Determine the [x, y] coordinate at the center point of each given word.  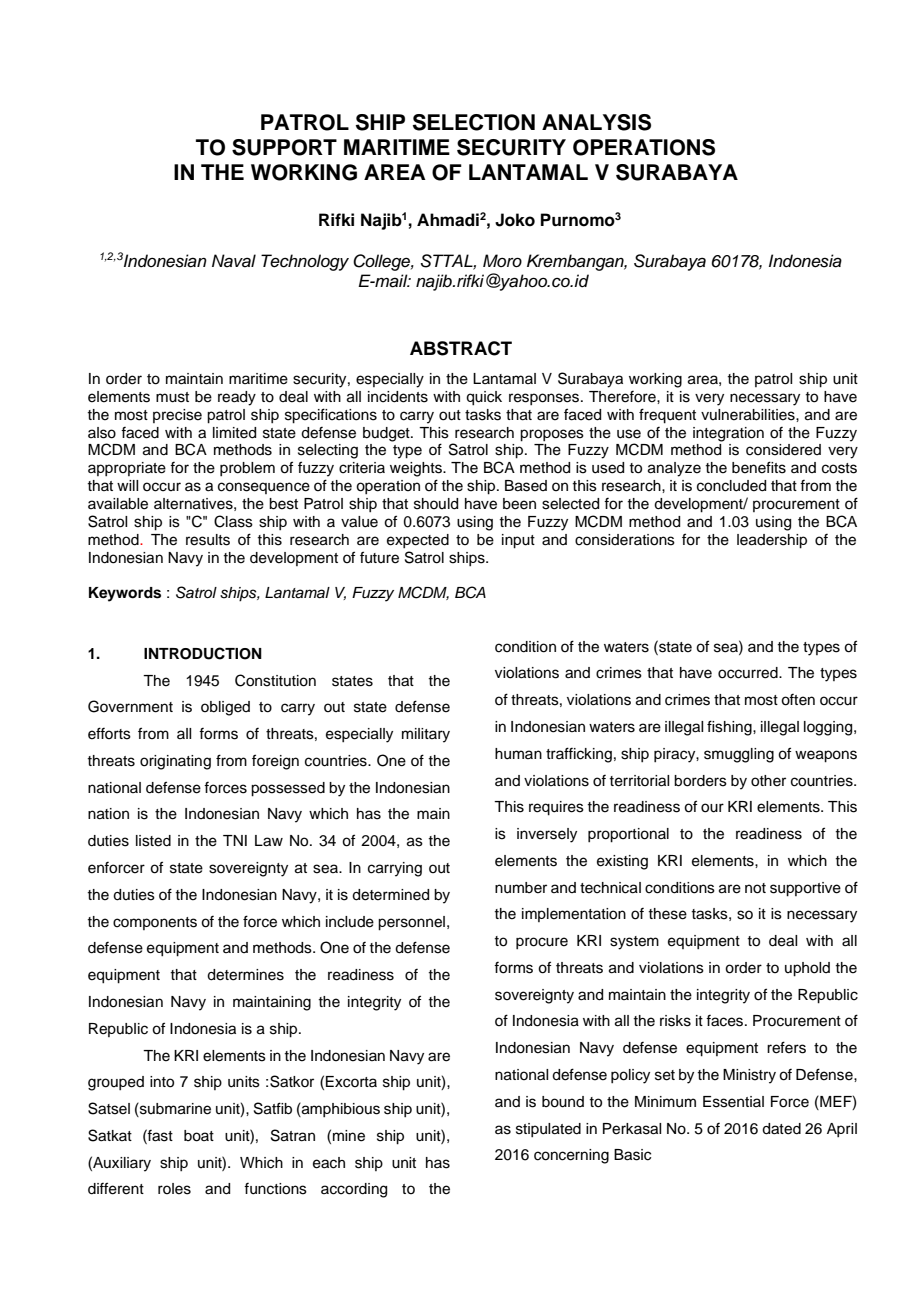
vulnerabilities [749, 415]
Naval [234, 261]
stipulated [548, 1130]
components [155, 923]
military [426, 735]
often [798, 700]
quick [484, 398]
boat [199, 1136]
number [521, 888]
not [755, 888]
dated [781, 1129]
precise [177, 416]
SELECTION [474, 122]
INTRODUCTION [203, 653]
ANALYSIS [596, 122]
